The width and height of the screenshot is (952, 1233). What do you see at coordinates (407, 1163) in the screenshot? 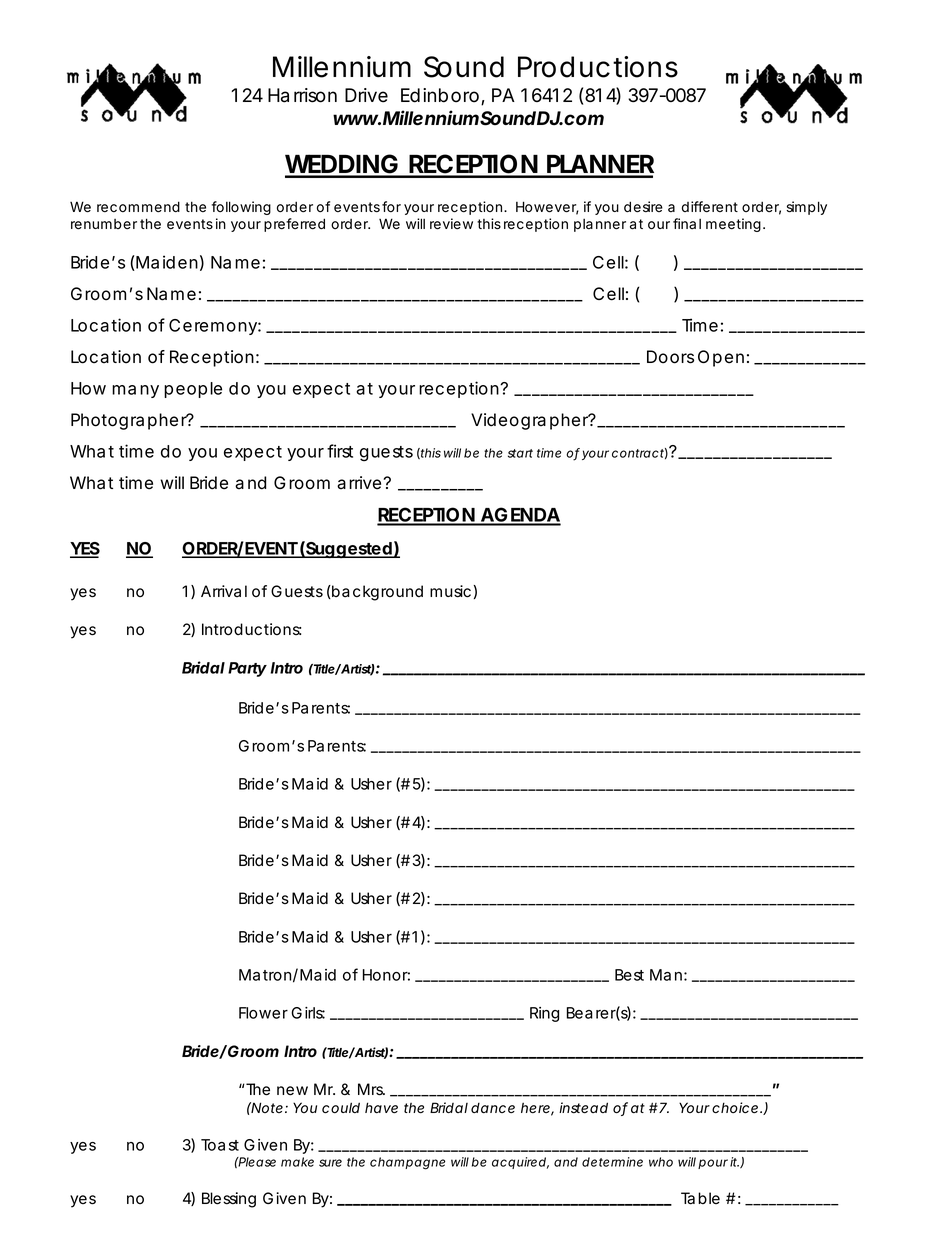
I see `champagne` at bounding box center [407, 1163].
